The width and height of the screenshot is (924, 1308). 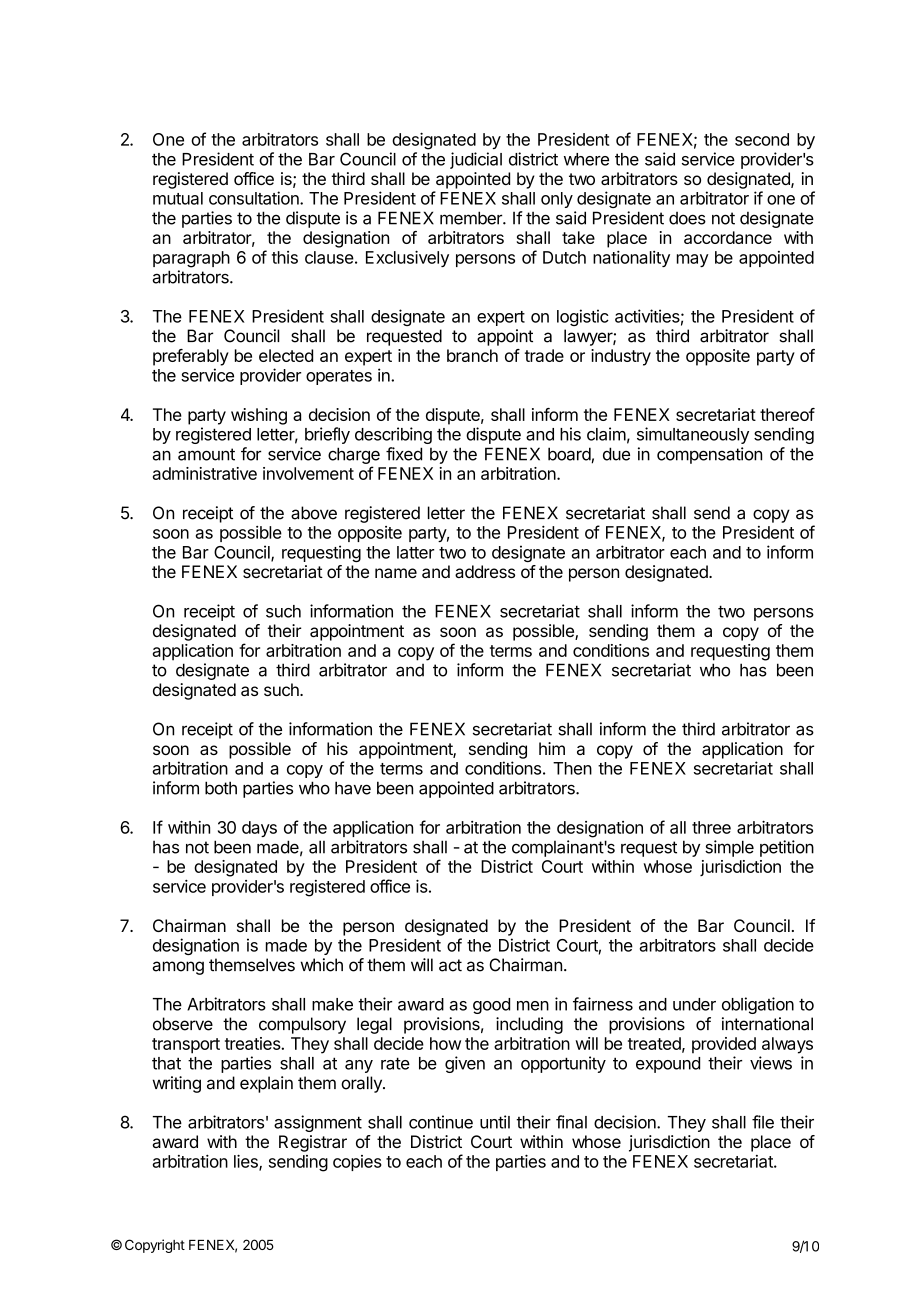 I want to click on days, so click(x=259, y=829).
